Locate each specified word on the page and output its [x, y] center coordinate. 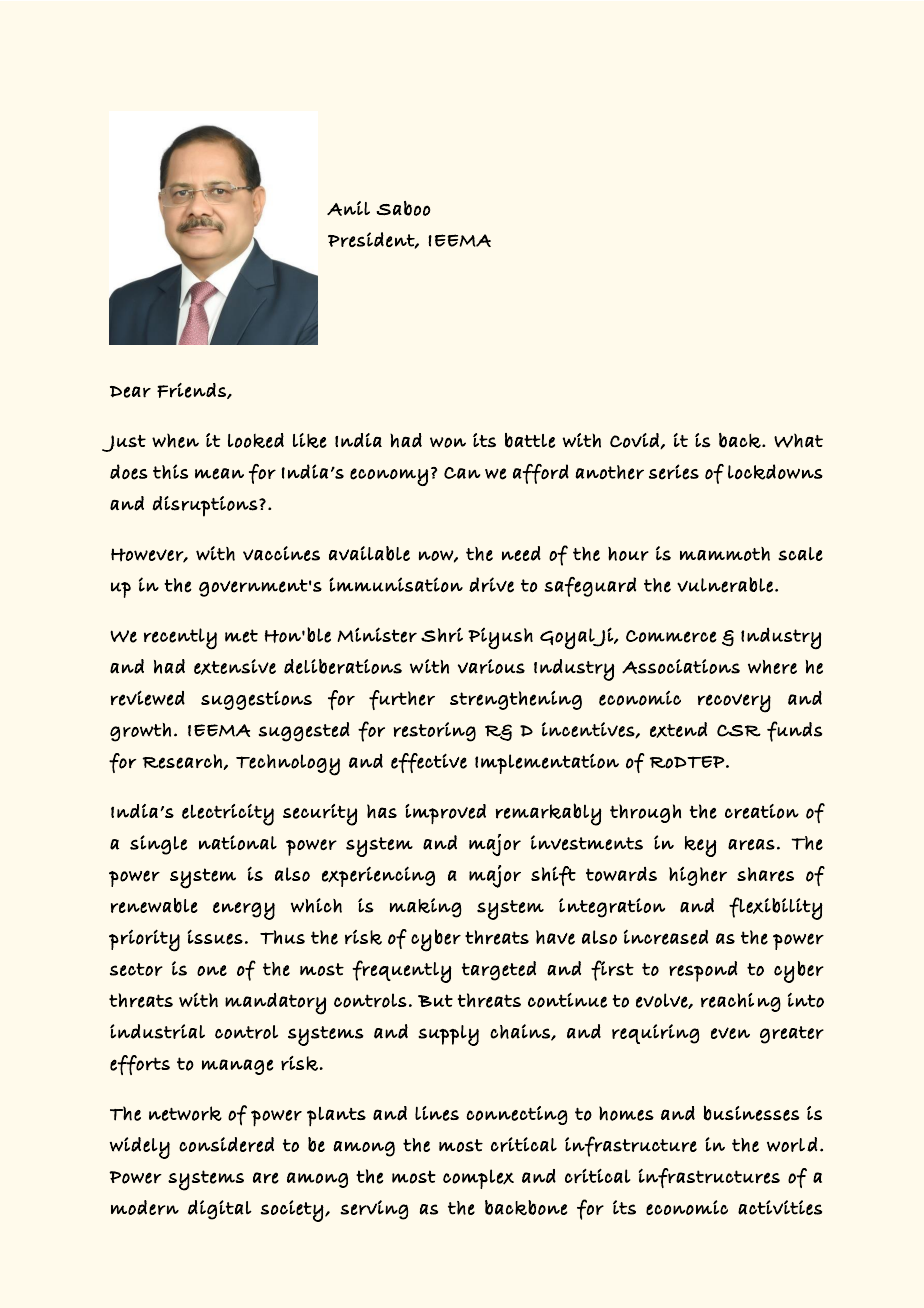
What [798, 440]
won [448, 442]
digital [220, 1210]
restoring [435, 732]
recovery [734, 703]
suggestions [256, 700]
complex [478, 1179]
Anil [348, 208]
